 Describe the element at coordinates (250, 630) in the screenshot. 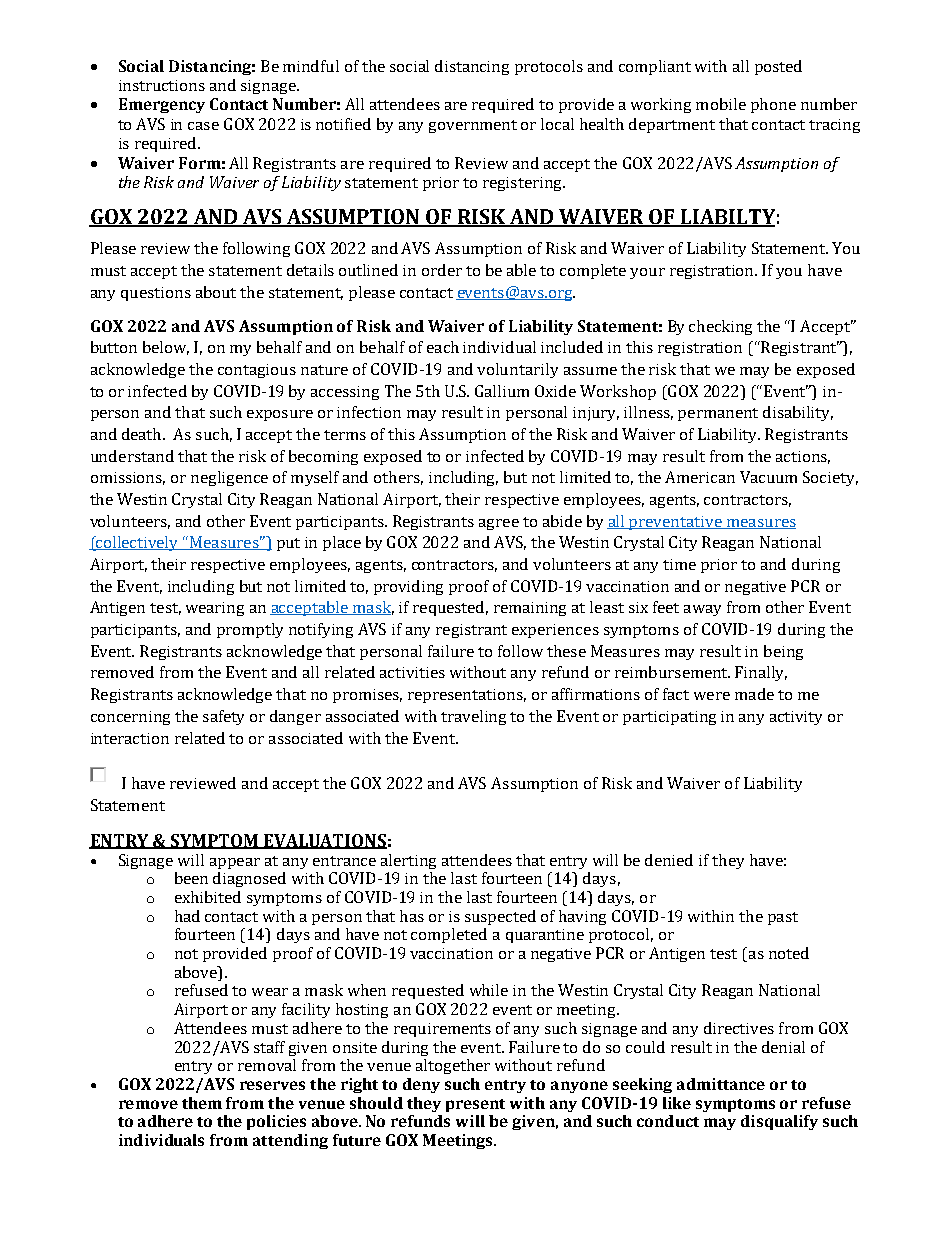

I see `promptly` at that location.
